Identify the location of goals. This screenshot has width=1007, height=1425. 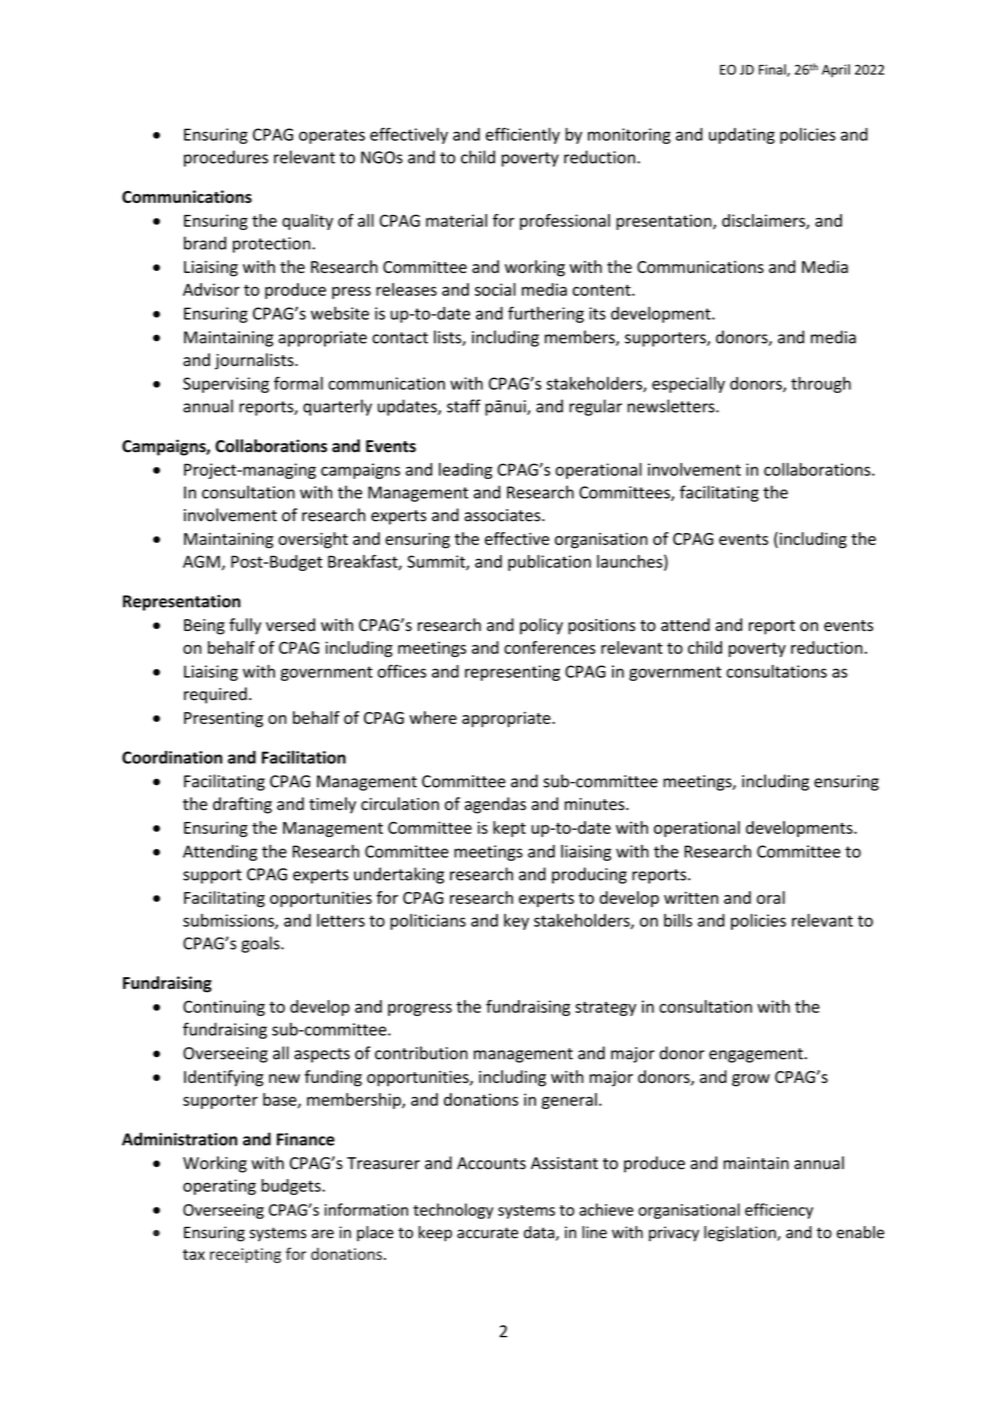
(261, 944).
